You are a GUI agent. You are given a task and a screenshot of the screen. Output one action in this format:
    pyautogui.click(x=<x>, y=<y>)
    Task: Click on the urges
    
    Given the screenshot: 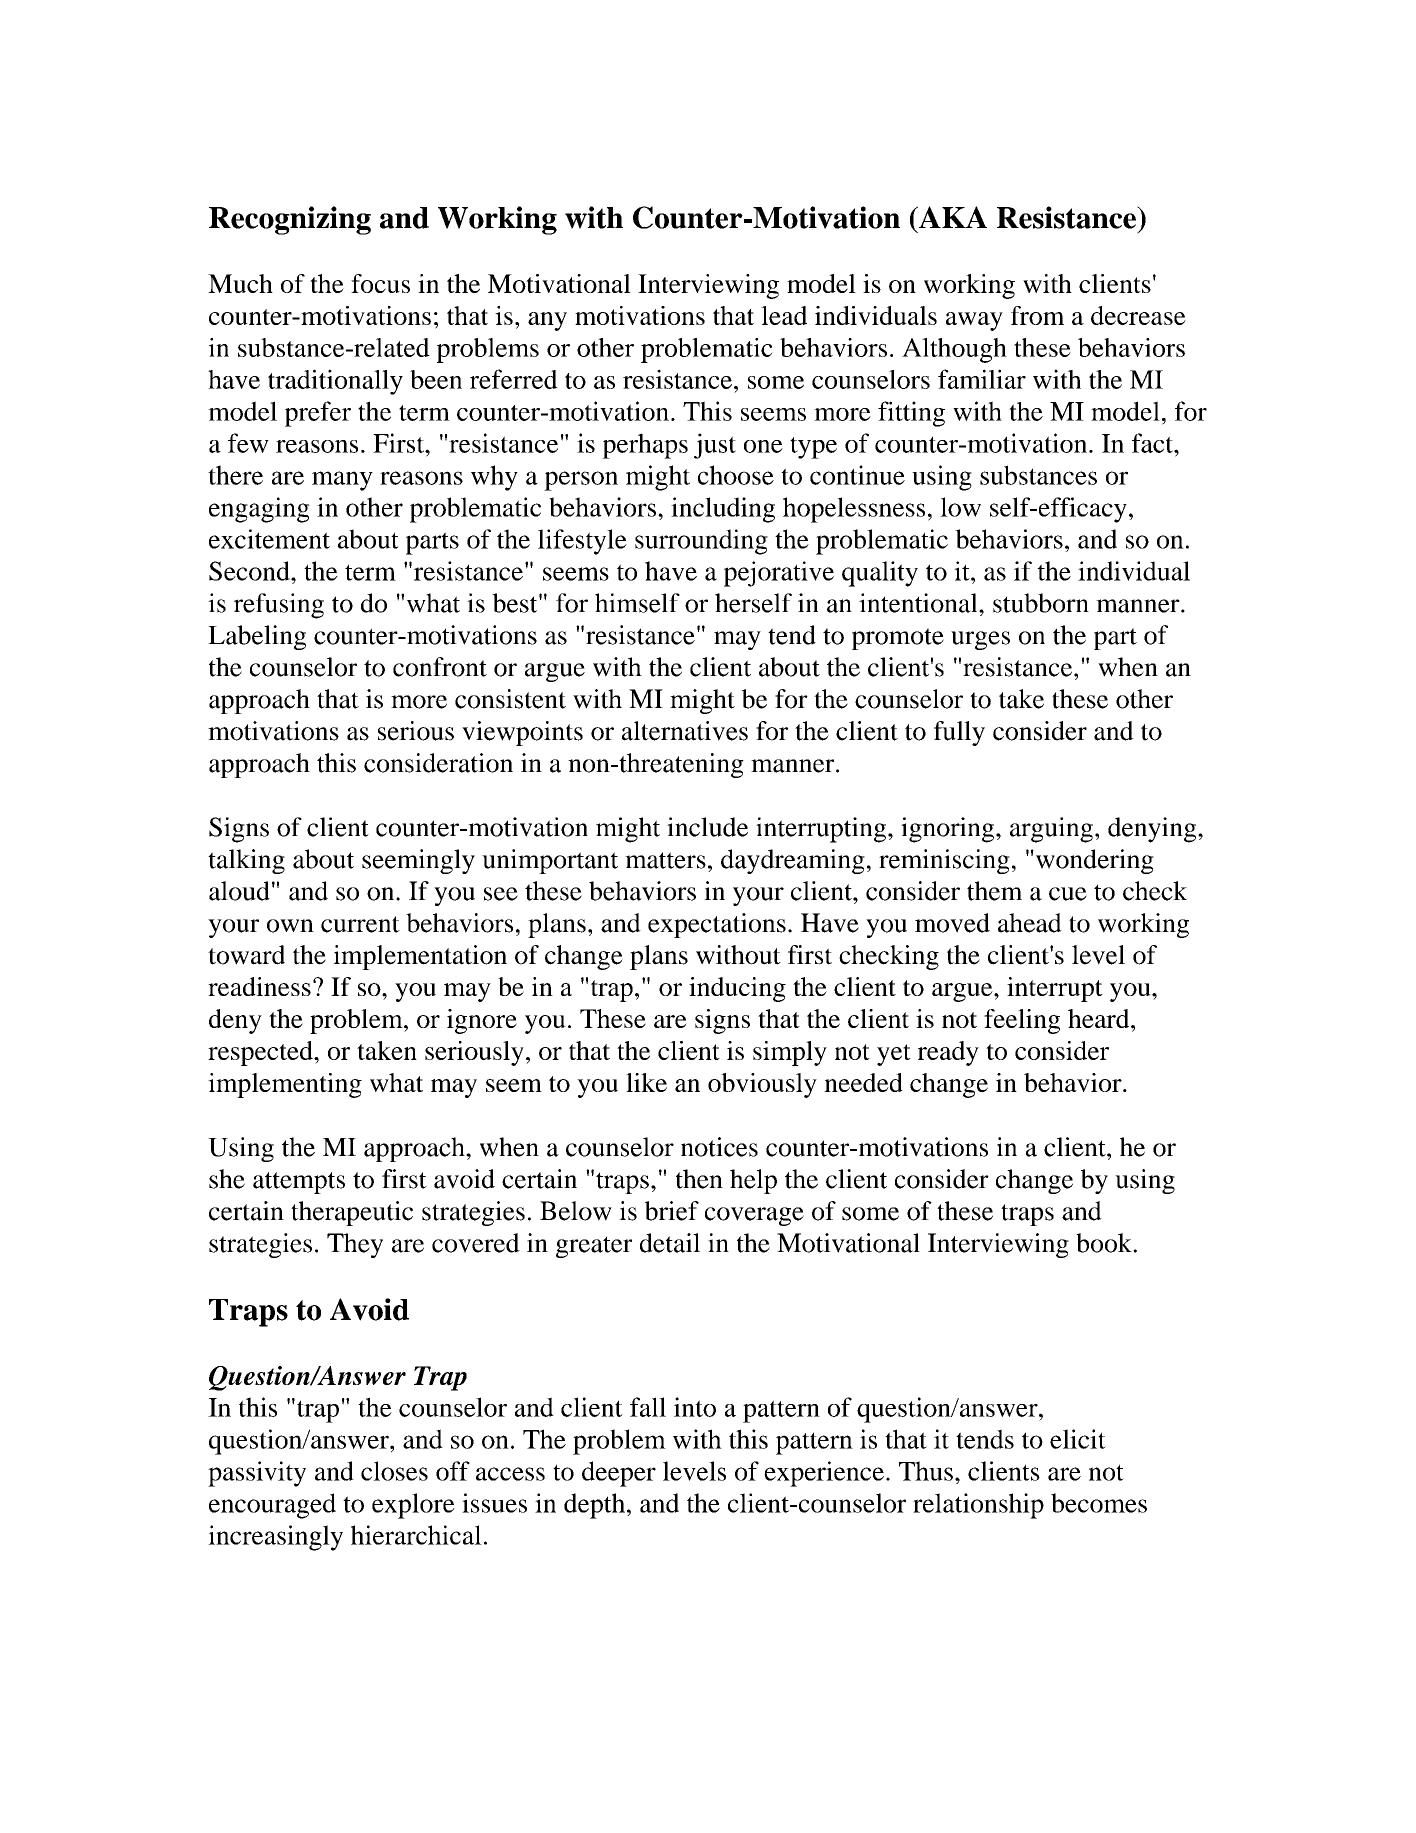 What is the action you would take?
    pyautogui.click(x=980, y=640)
